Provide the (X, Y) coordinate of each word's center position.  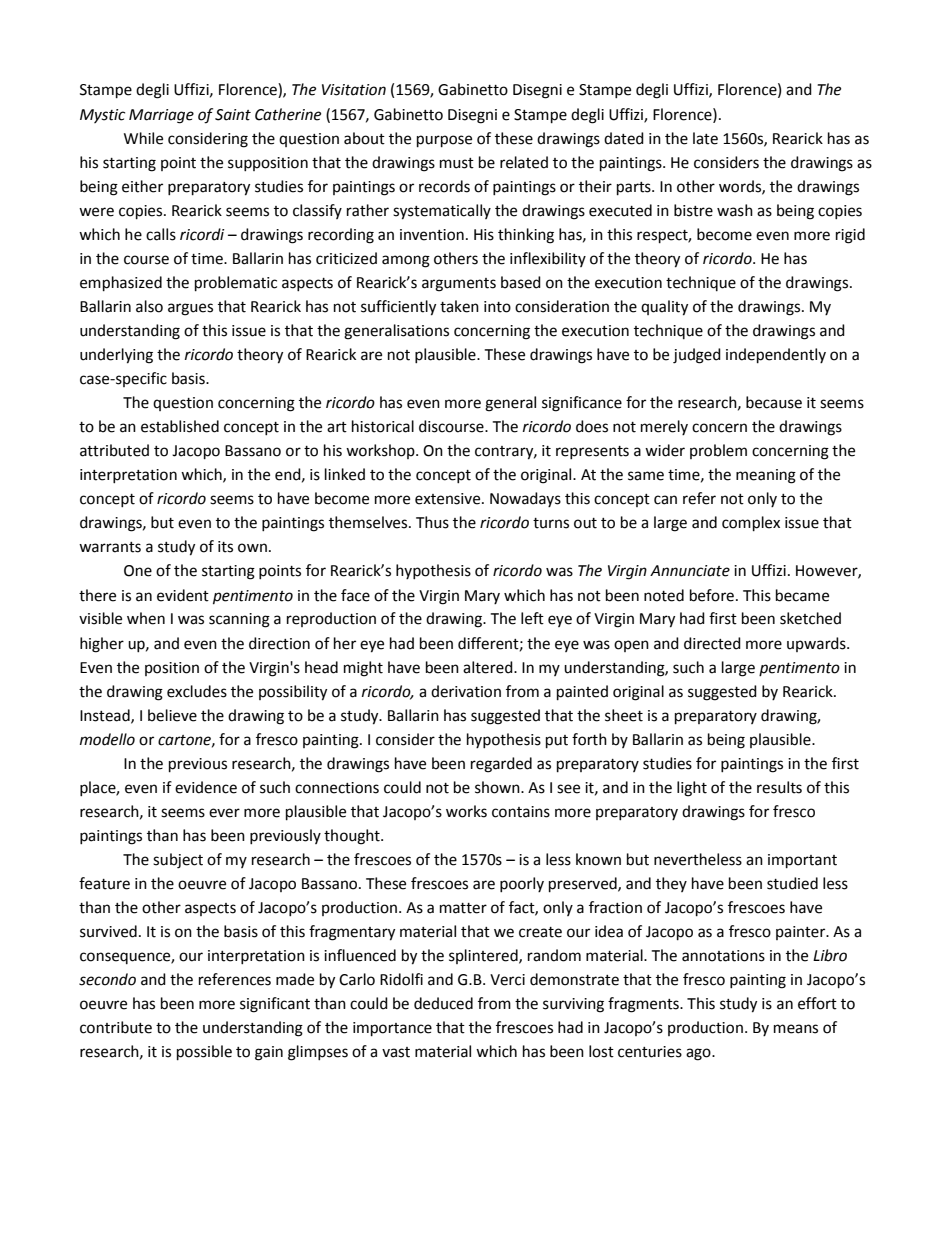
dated (624, 138)
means (796, 1029)
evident (183, 595)
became (802, 595)
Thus (432, 522)
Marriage (161, 116)
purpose (444, 141)
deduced (443, 1003)
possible (204, 1053)
